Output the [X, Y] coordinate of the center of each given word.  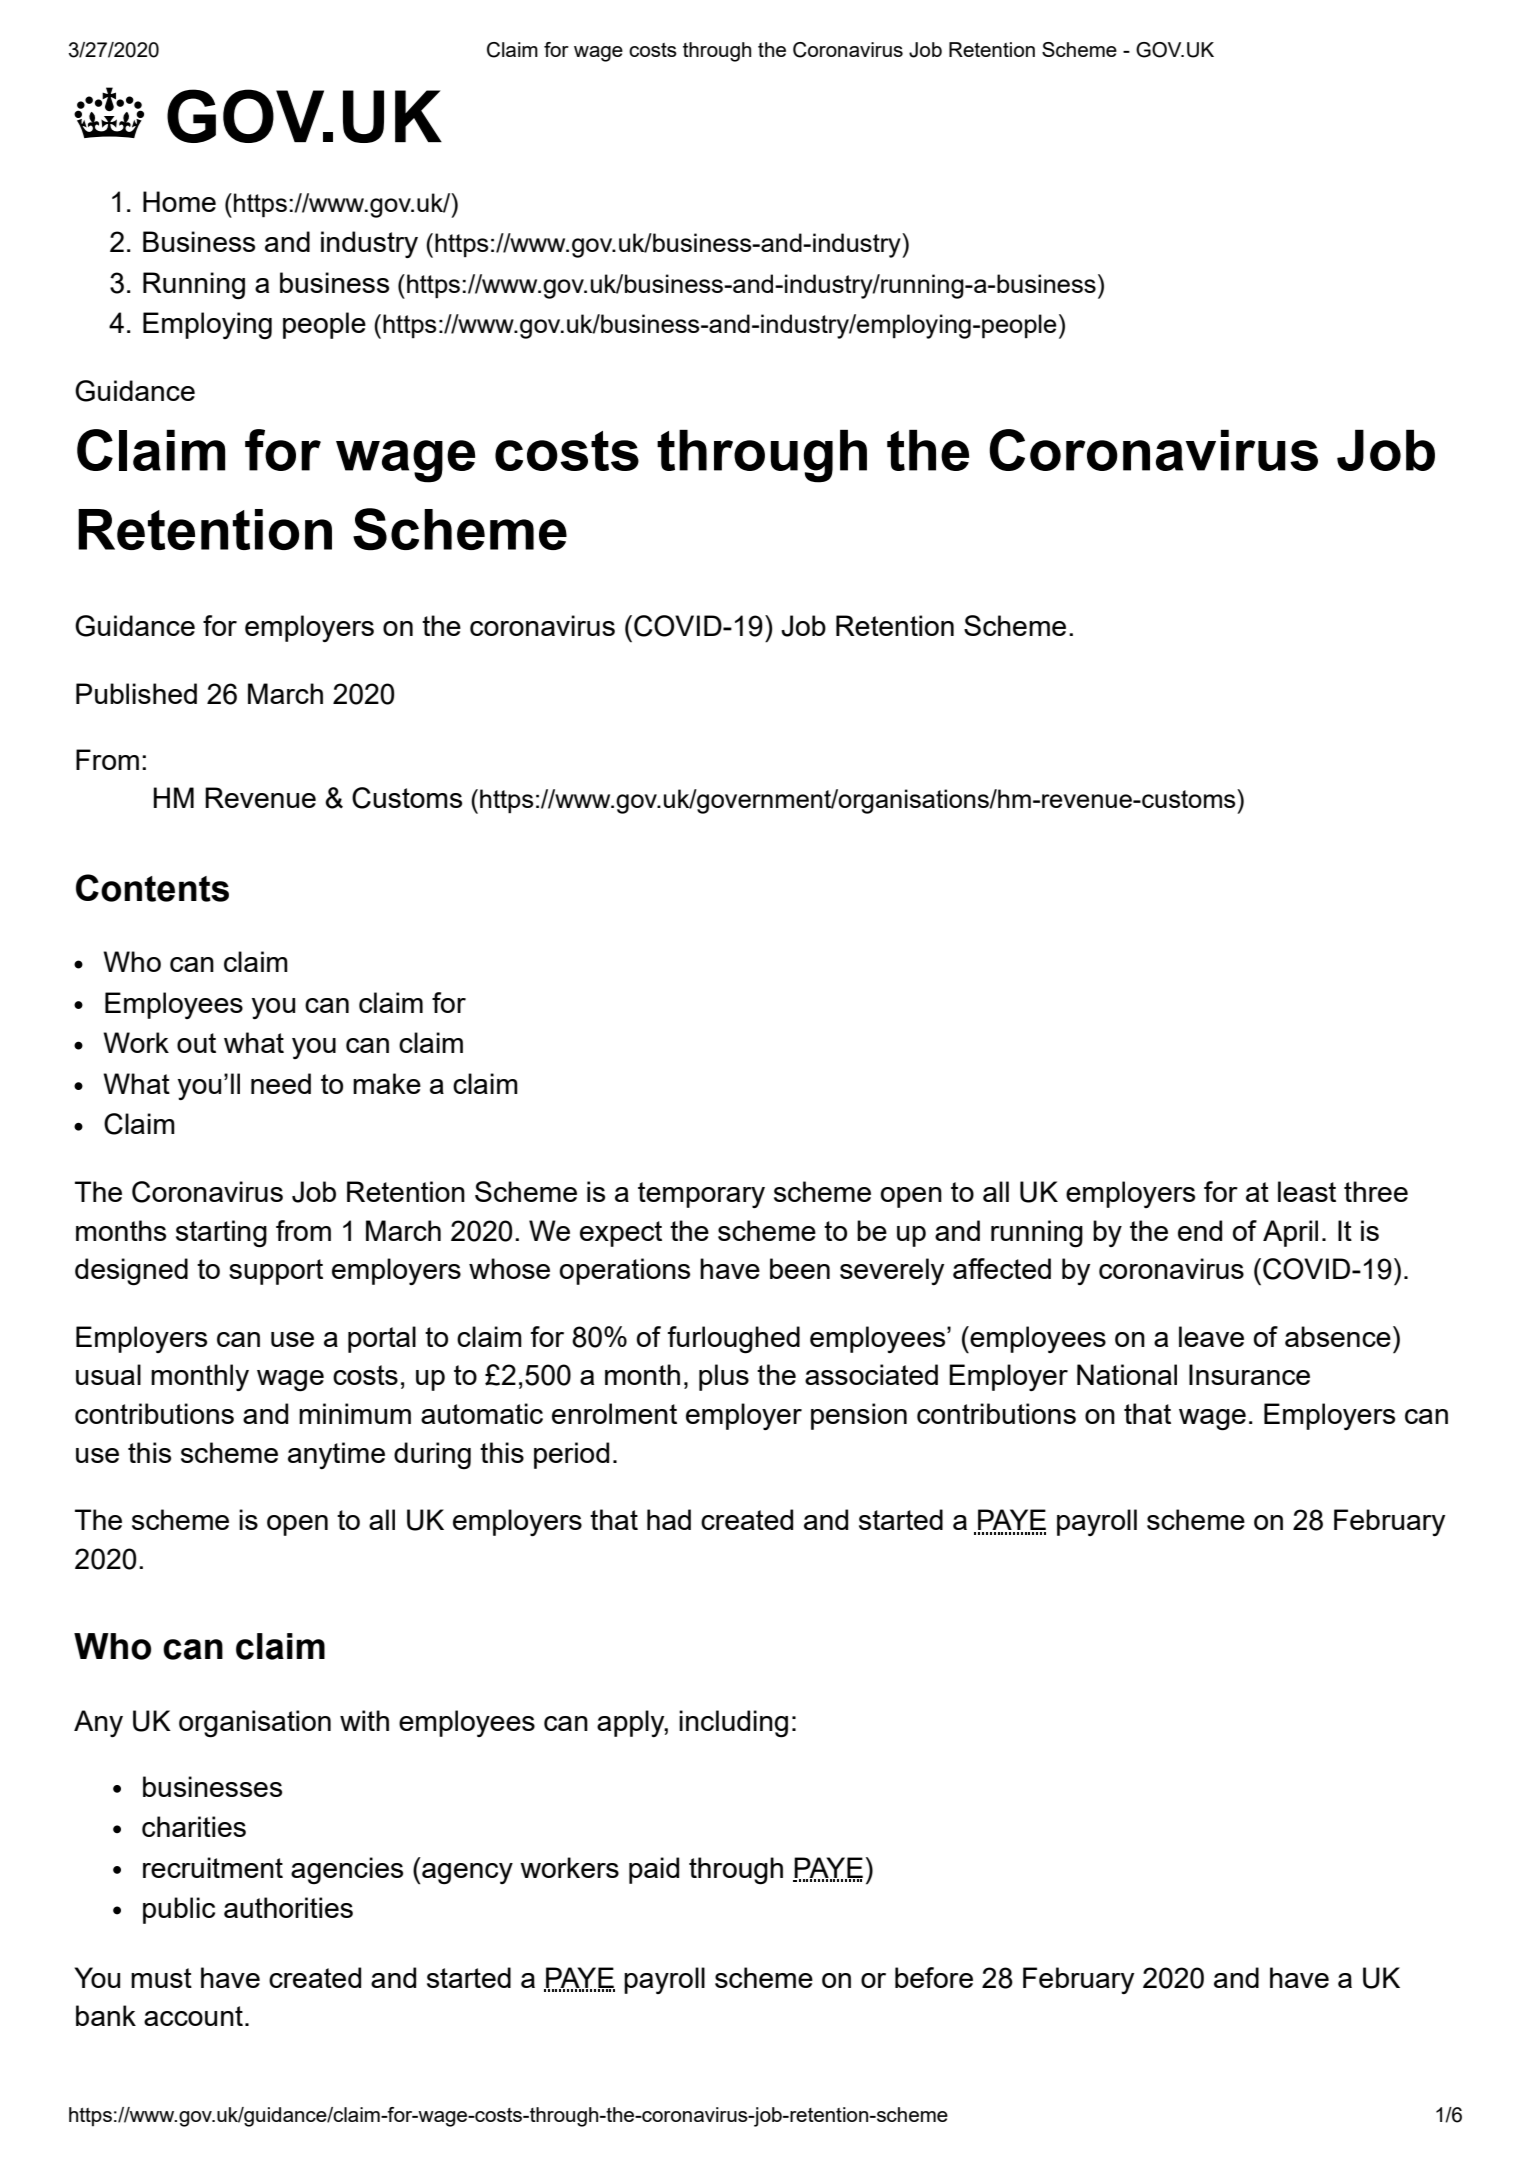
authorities [288, 1907]
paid [654, 1870]
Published [136, 693]
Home [179, 201]
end [1200, 1230]
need [281, 1083]
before [934, 1977]
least [1307, 1191]
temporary [701, 1195]
